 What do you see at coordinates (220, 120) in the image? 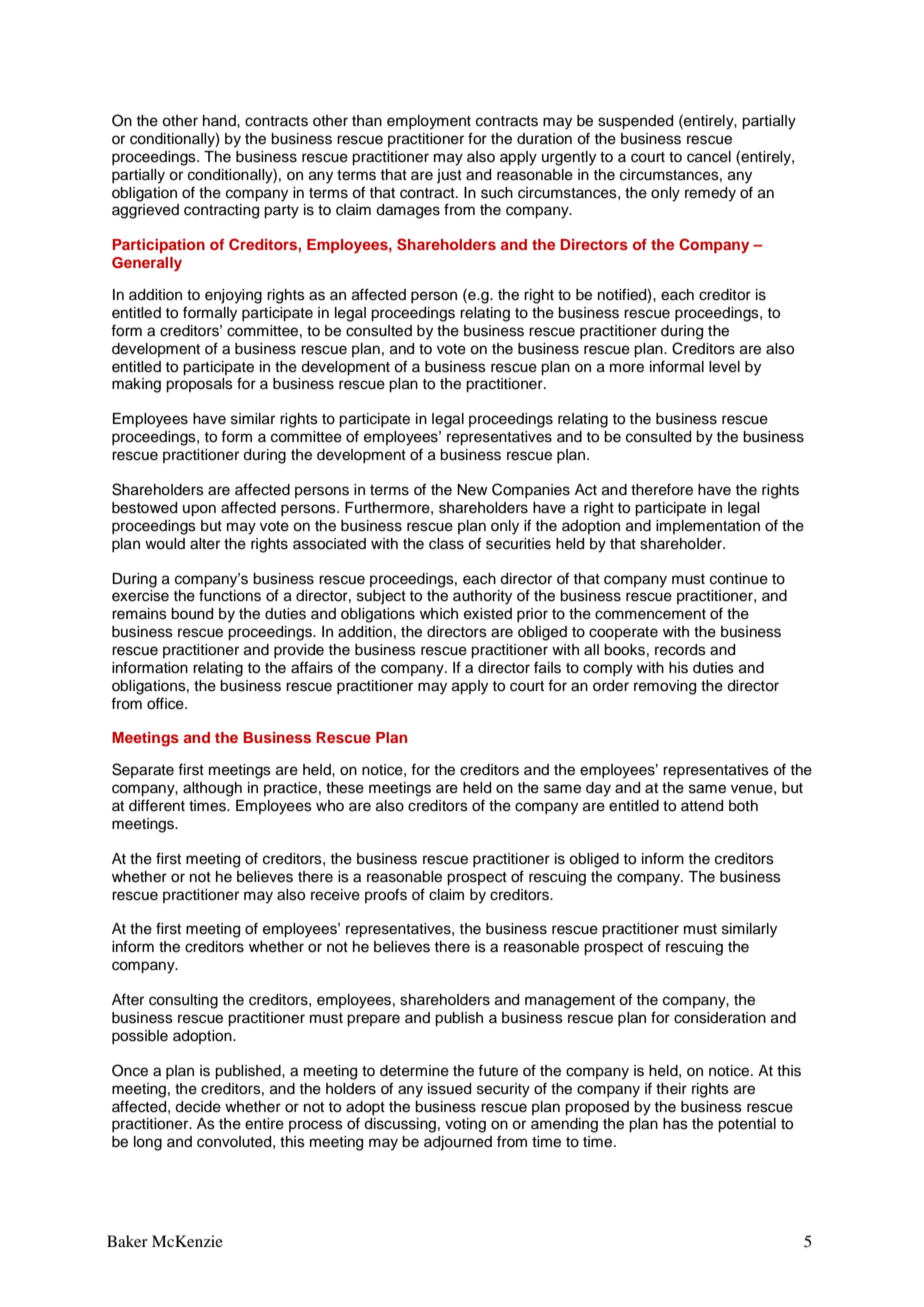
I see `hand` at bounding box center [220, 120].
